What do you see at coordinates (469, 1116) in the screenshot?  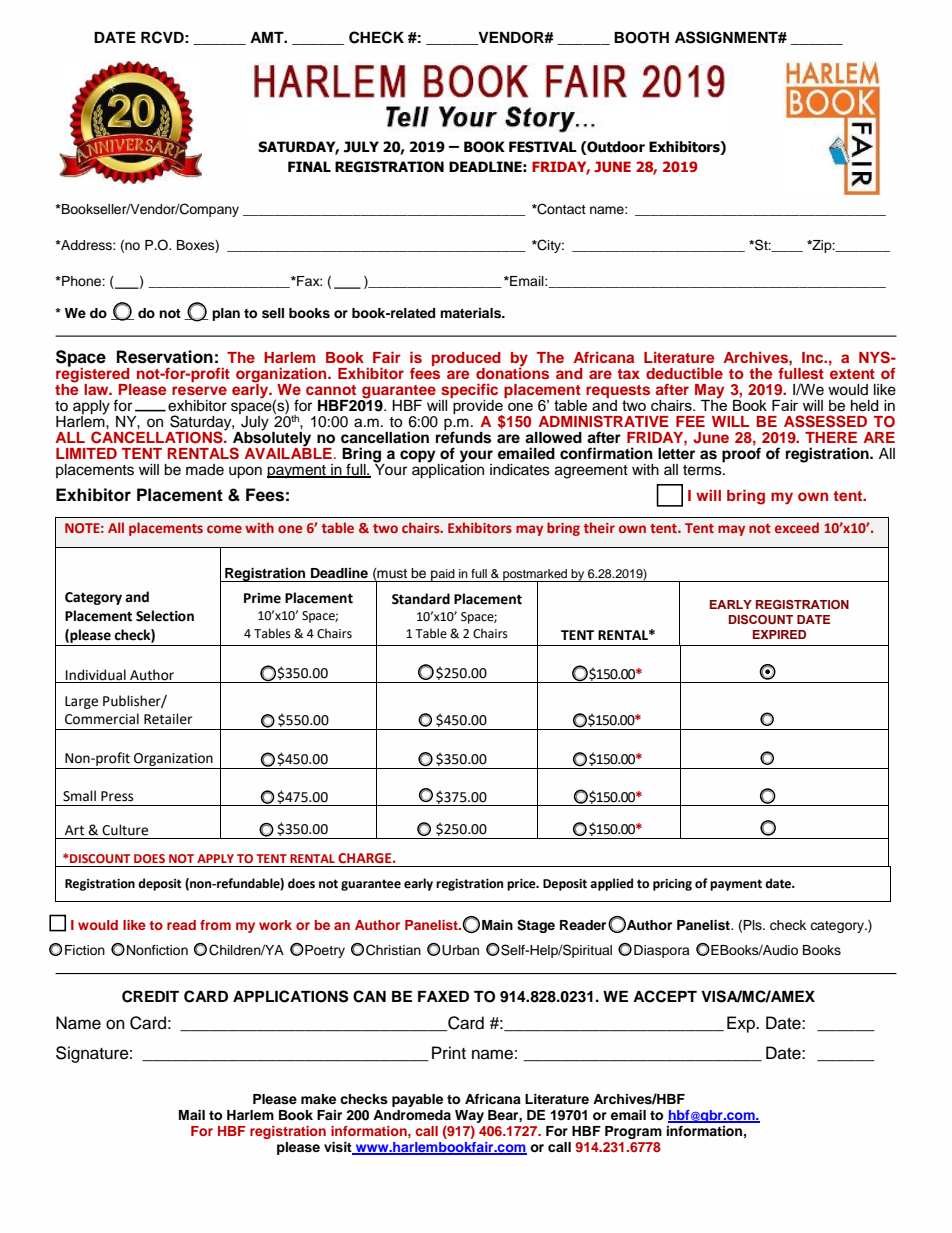 I see `Way` at bounding box center [469, 1116].
